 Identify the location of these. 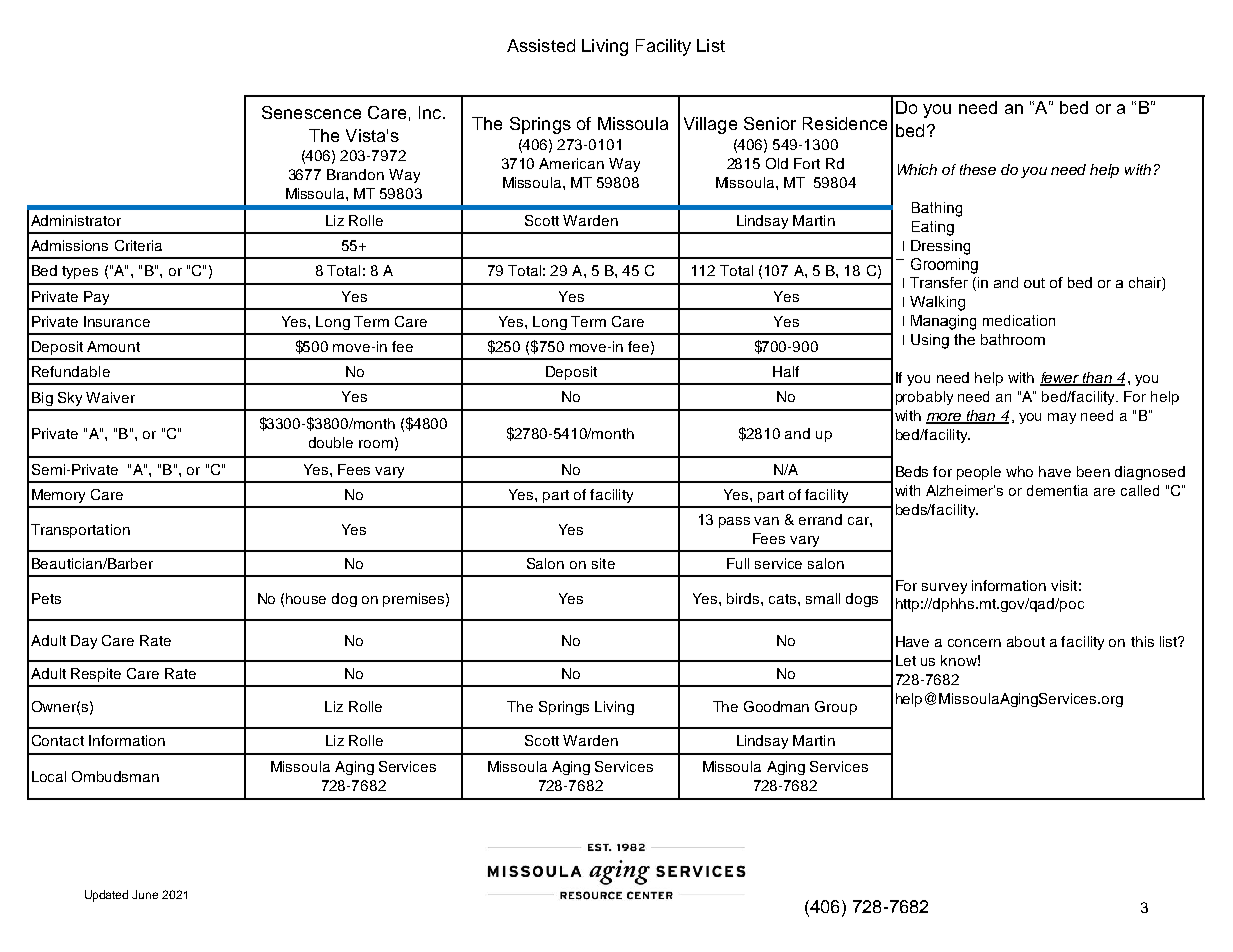
(978, 169).
